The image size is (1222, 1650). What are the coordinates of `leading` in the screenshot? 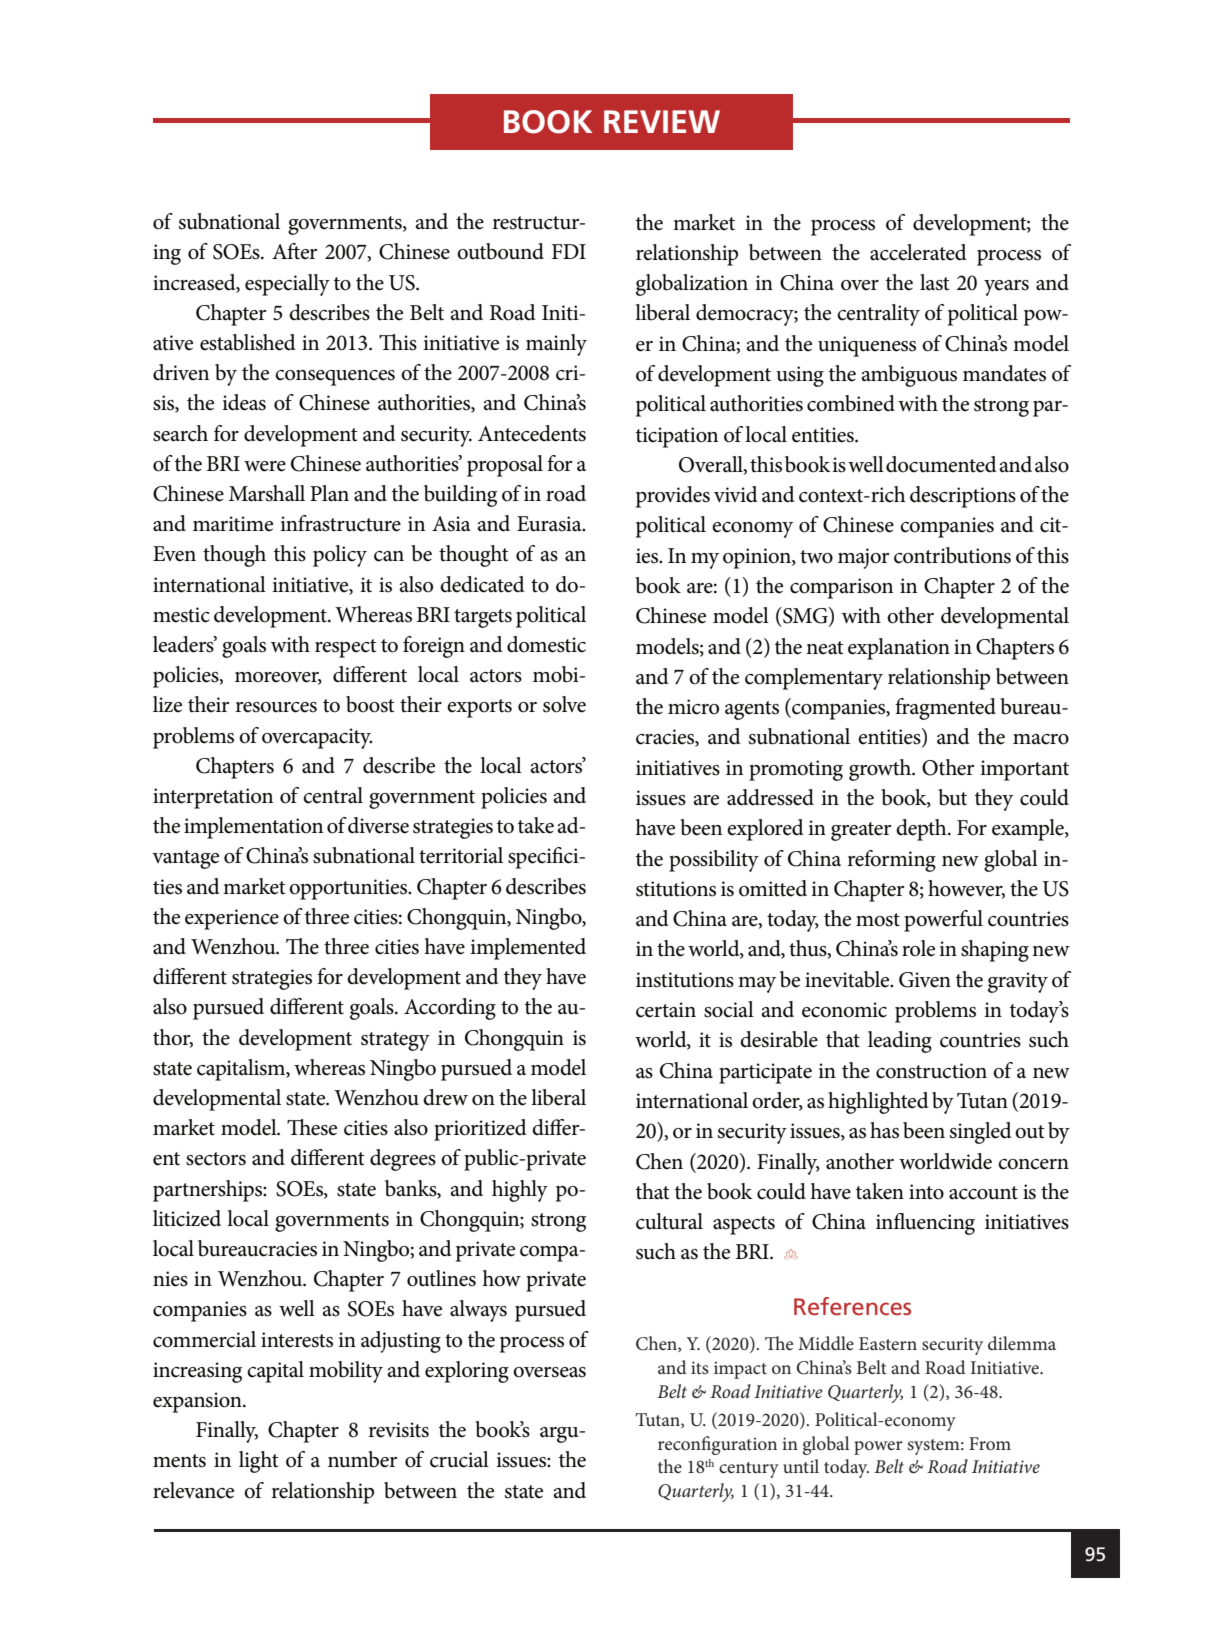 It's located at (900, 1042).
